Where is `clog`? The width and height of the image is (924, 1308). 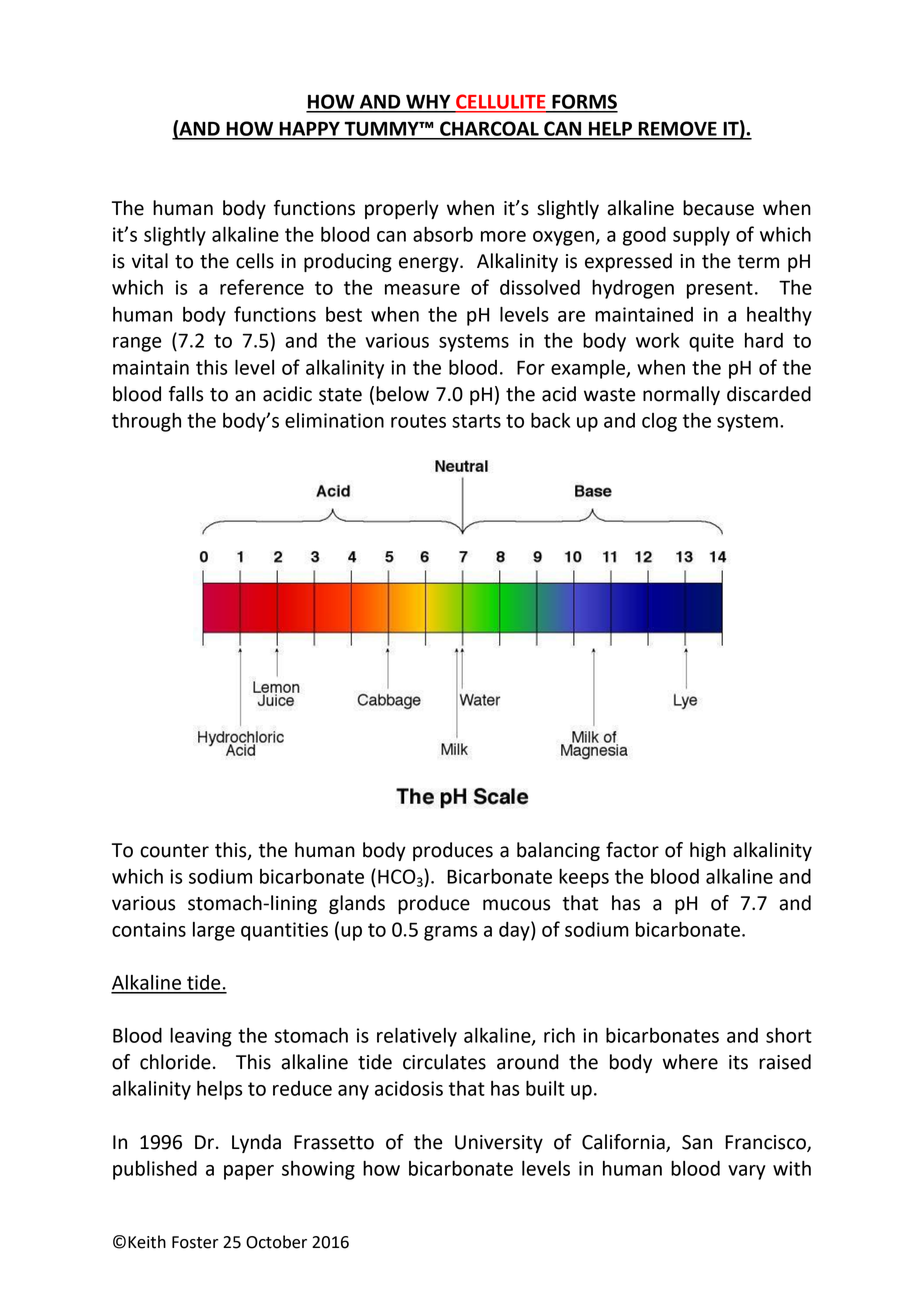
clog is located at coordinates (659, 422).
